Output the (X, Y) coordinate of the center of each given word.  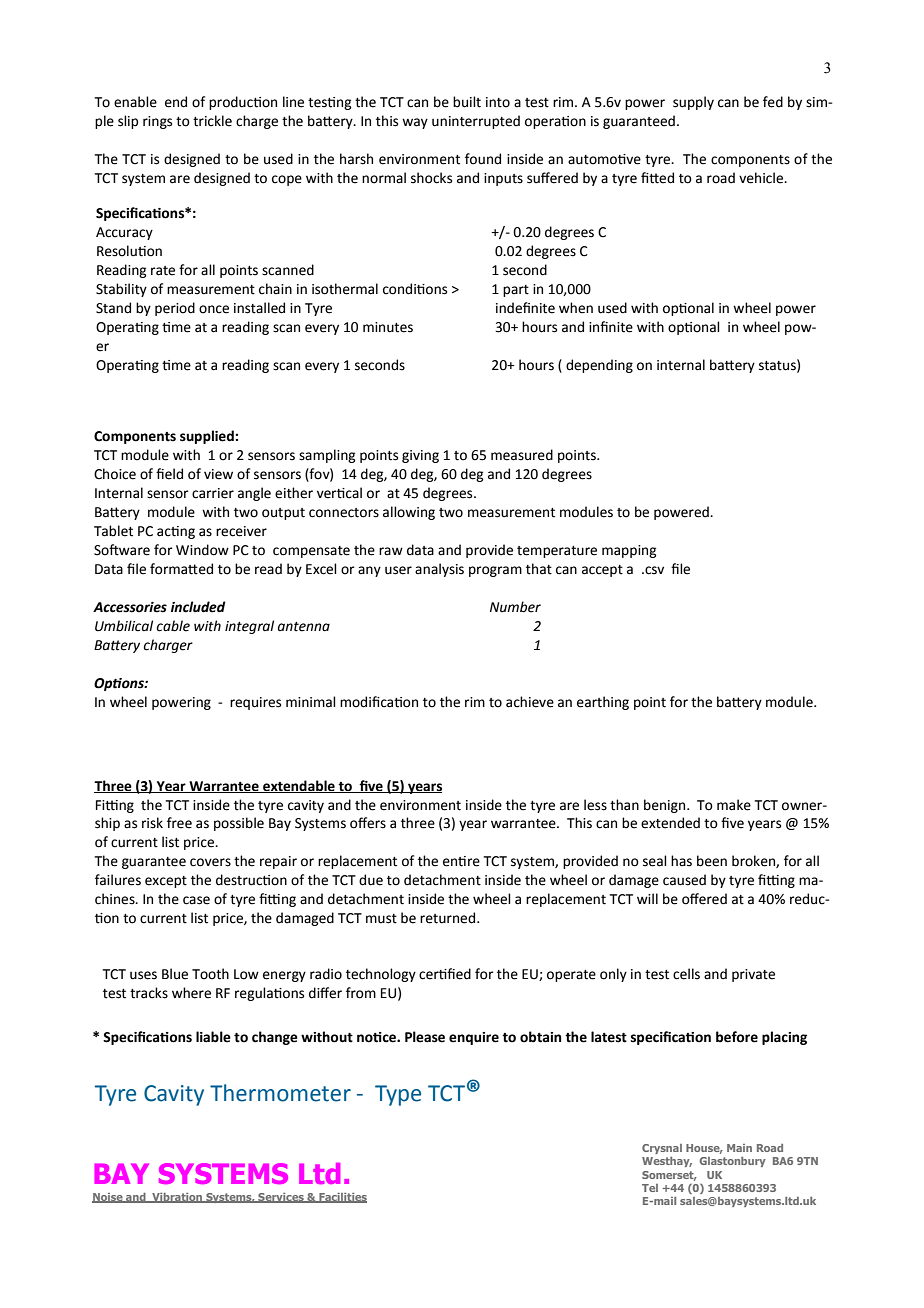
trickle (212, 121)
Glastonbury (733, 1162)
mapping (629, 551)
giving (420, 456)
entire (461, 861)
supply (693, 103)
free (179, 823)
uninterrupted (476, 122)
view (218, 474)
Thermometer (280, 1093)
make (734, 805)
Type (398, 1095)
